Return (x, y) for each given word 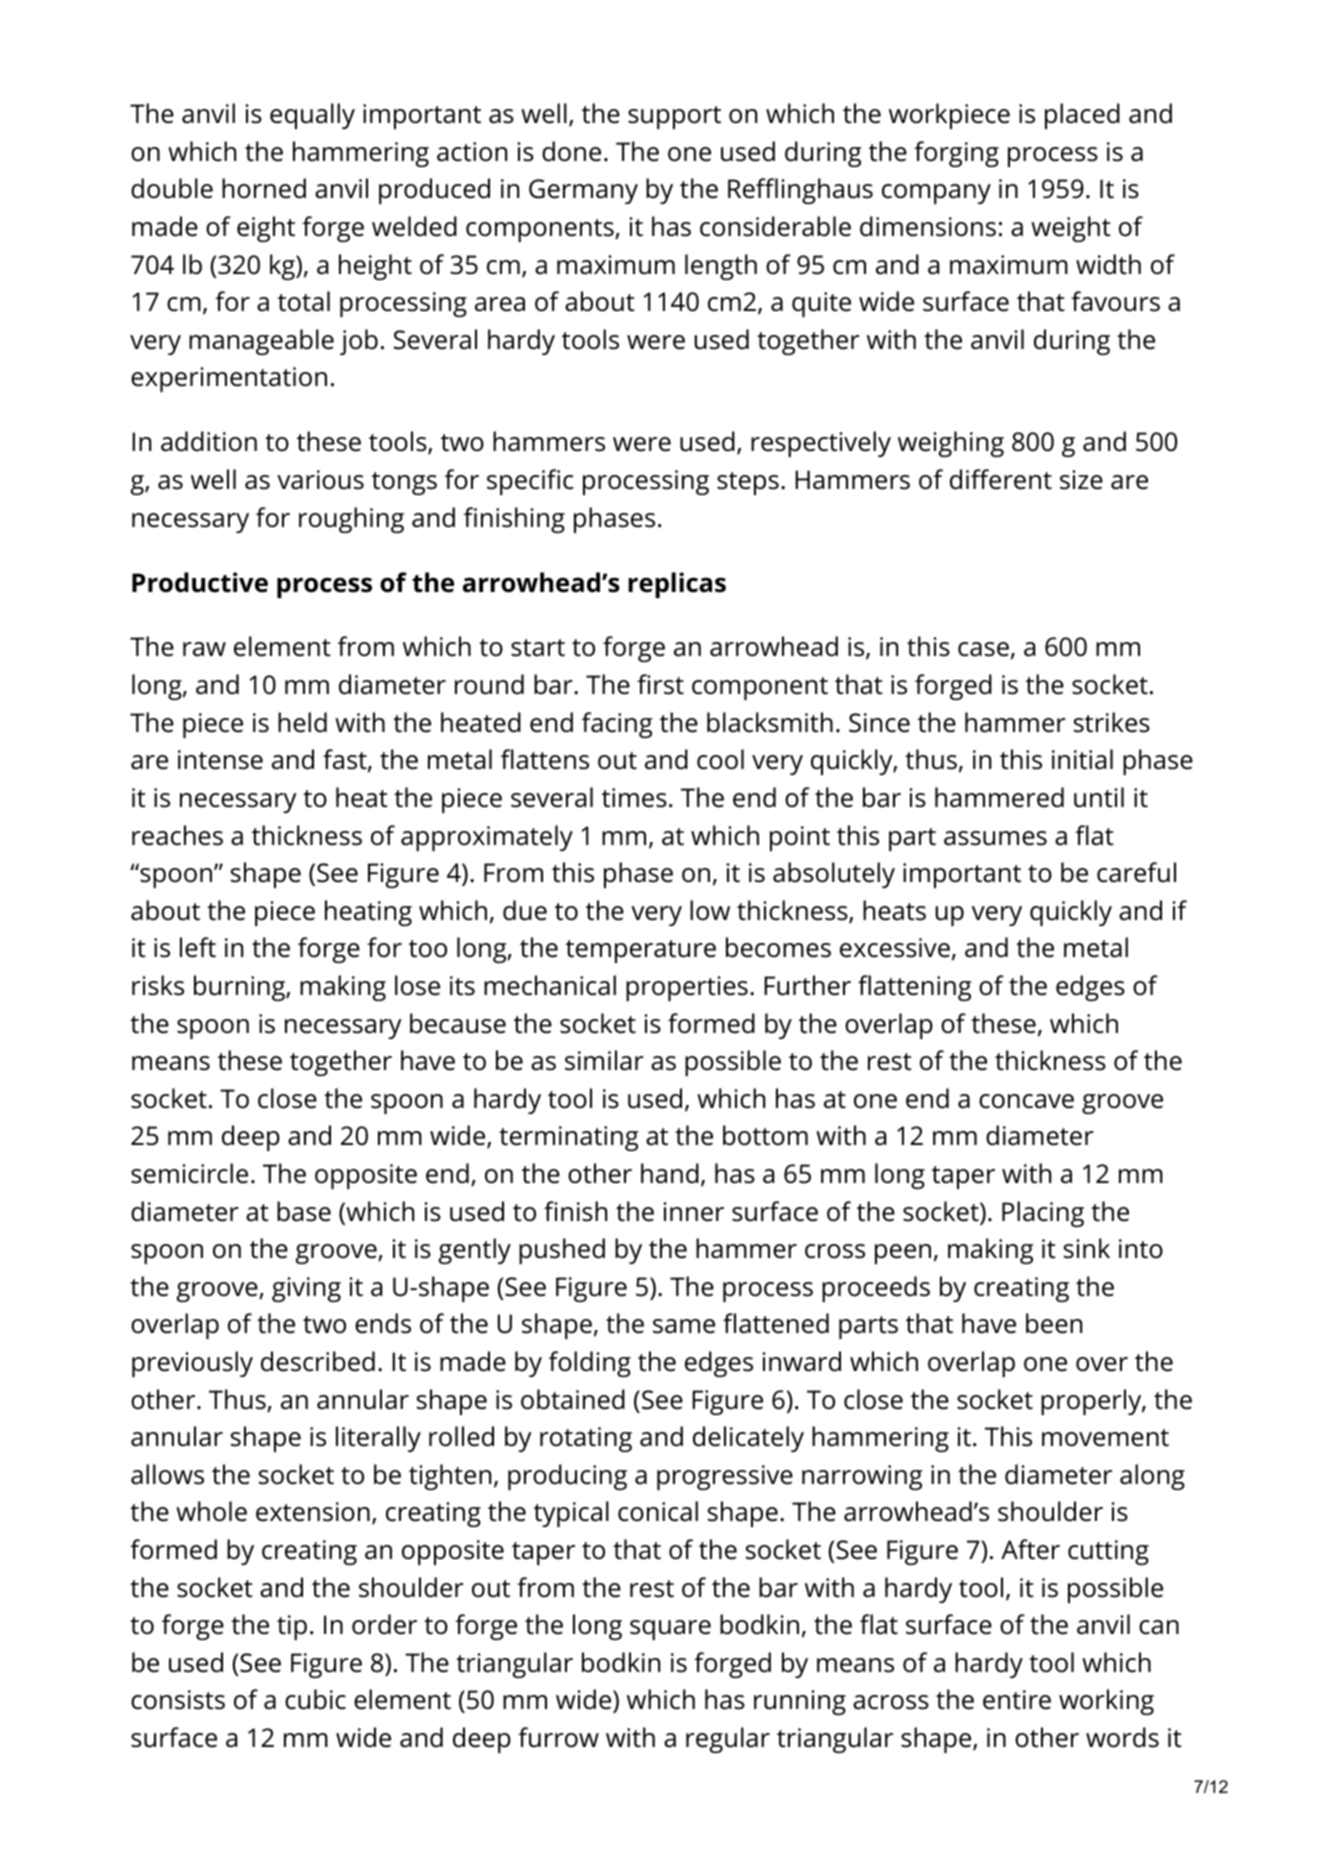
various (320, 480)
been (1054, 1323)
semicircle (189, 1173)
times (634, 798)
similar (604, 1060)
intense (220, 760)
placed (1082, 116)
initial (1082, 759)
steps (748, 483)
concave (1026, 1101)
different (1001, 479)
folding (590, 1364)
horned (264, 188)
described (318, 1361)
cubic (315, 1699)
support (674, 117)
